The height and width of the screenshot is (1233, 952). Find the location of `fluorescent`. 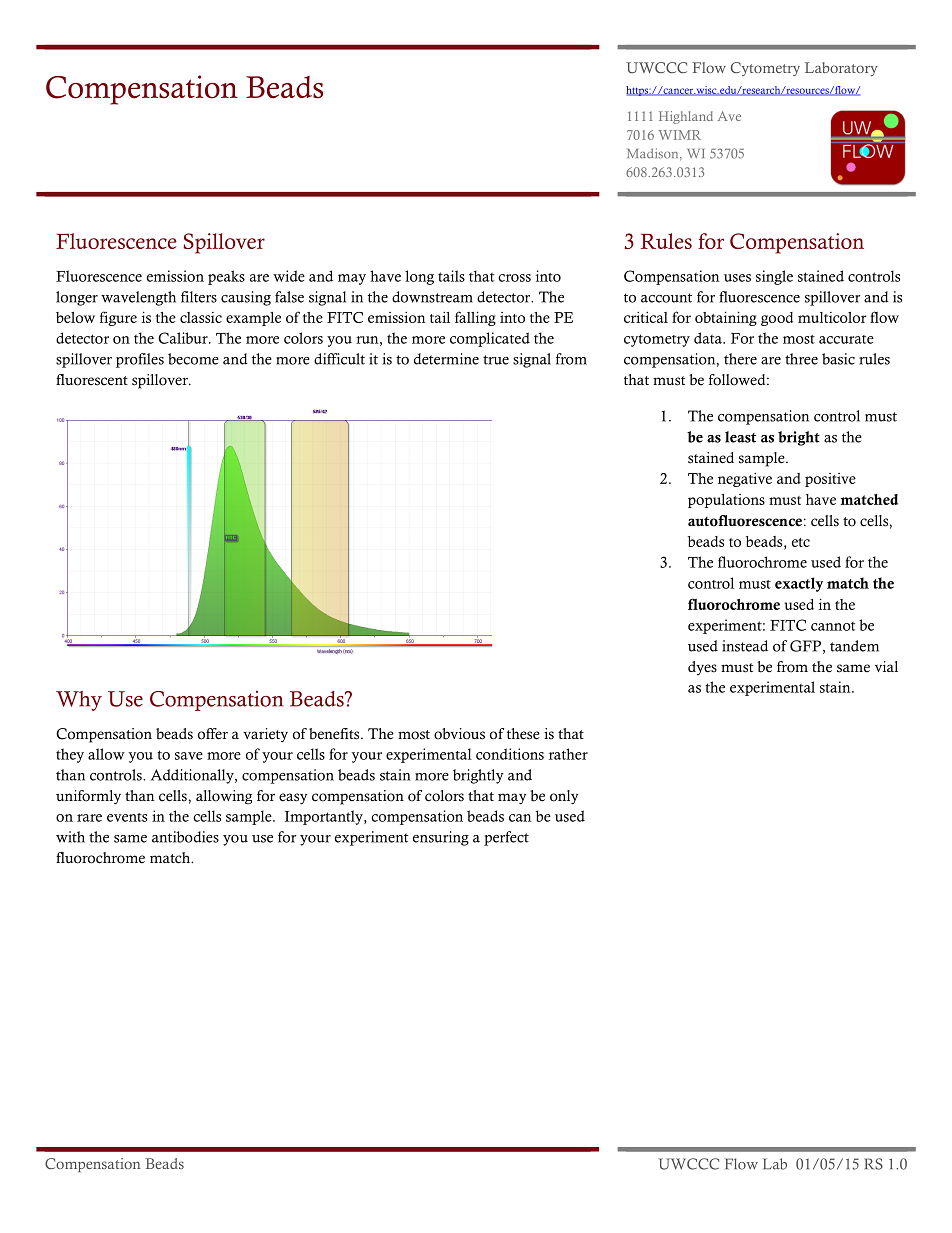

fluorescent is located at coordinates (92, 380).
